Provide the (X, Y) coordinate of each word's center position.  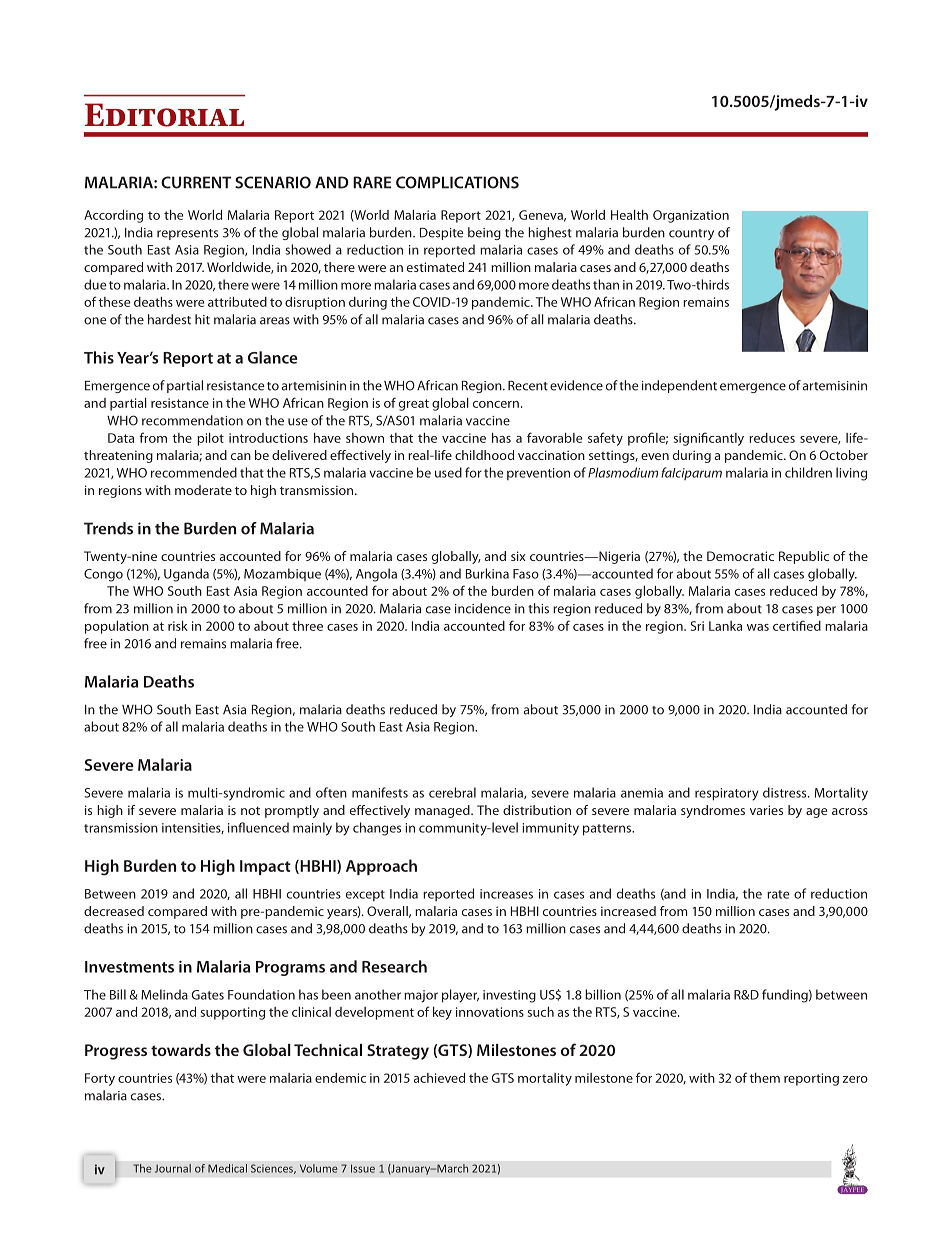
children (808, 472)
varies (766, 810)
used (448, 472)
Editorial (164, 115)
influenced (258, 827)
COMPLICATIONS (457, 182)
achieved (439, 1078)
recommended (194, 472)
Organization (691, 216)
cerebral (452, 792)
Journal (173, 1168)
